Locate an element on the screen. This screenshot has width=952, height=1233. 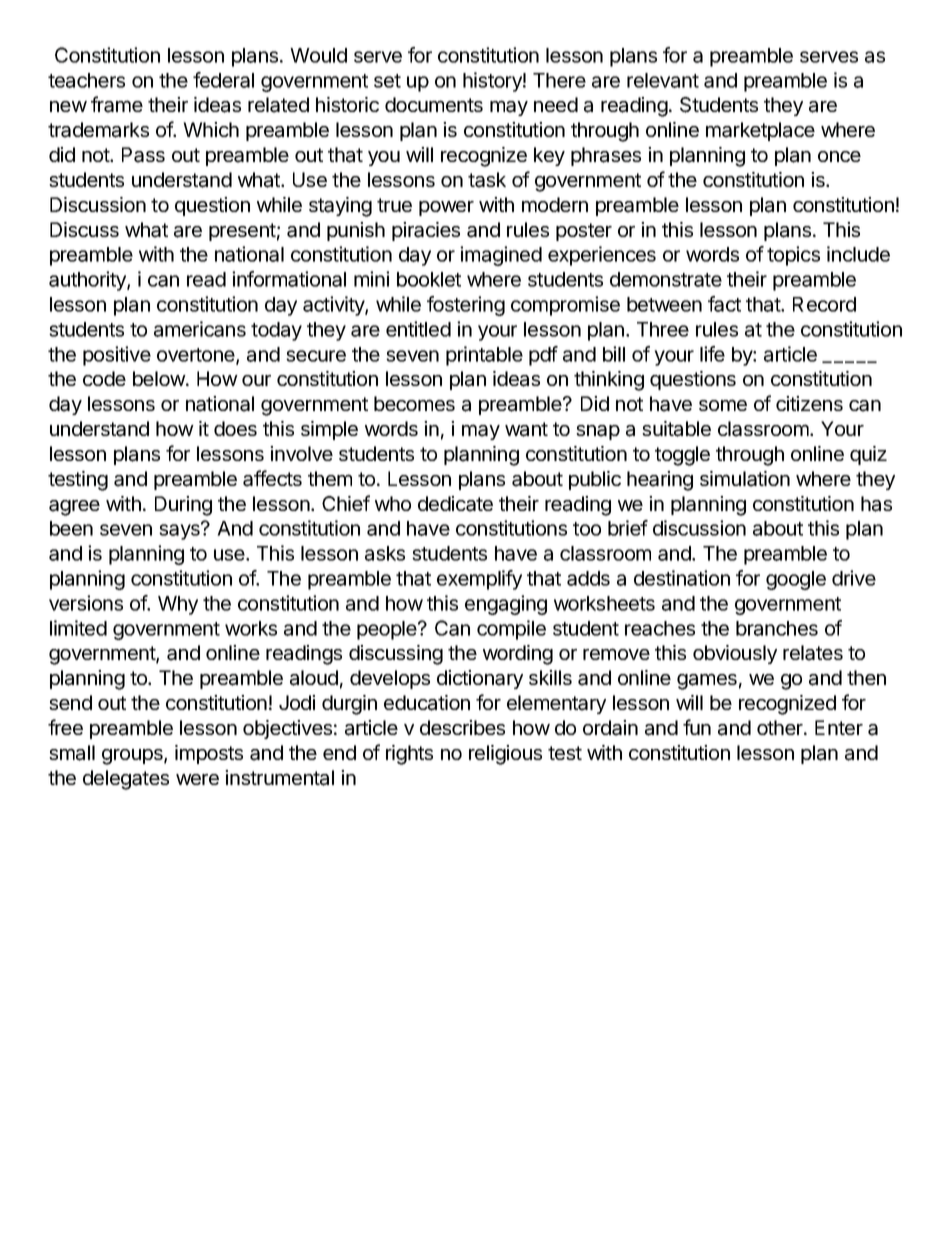
federal is located at coordinates (223, 80).
